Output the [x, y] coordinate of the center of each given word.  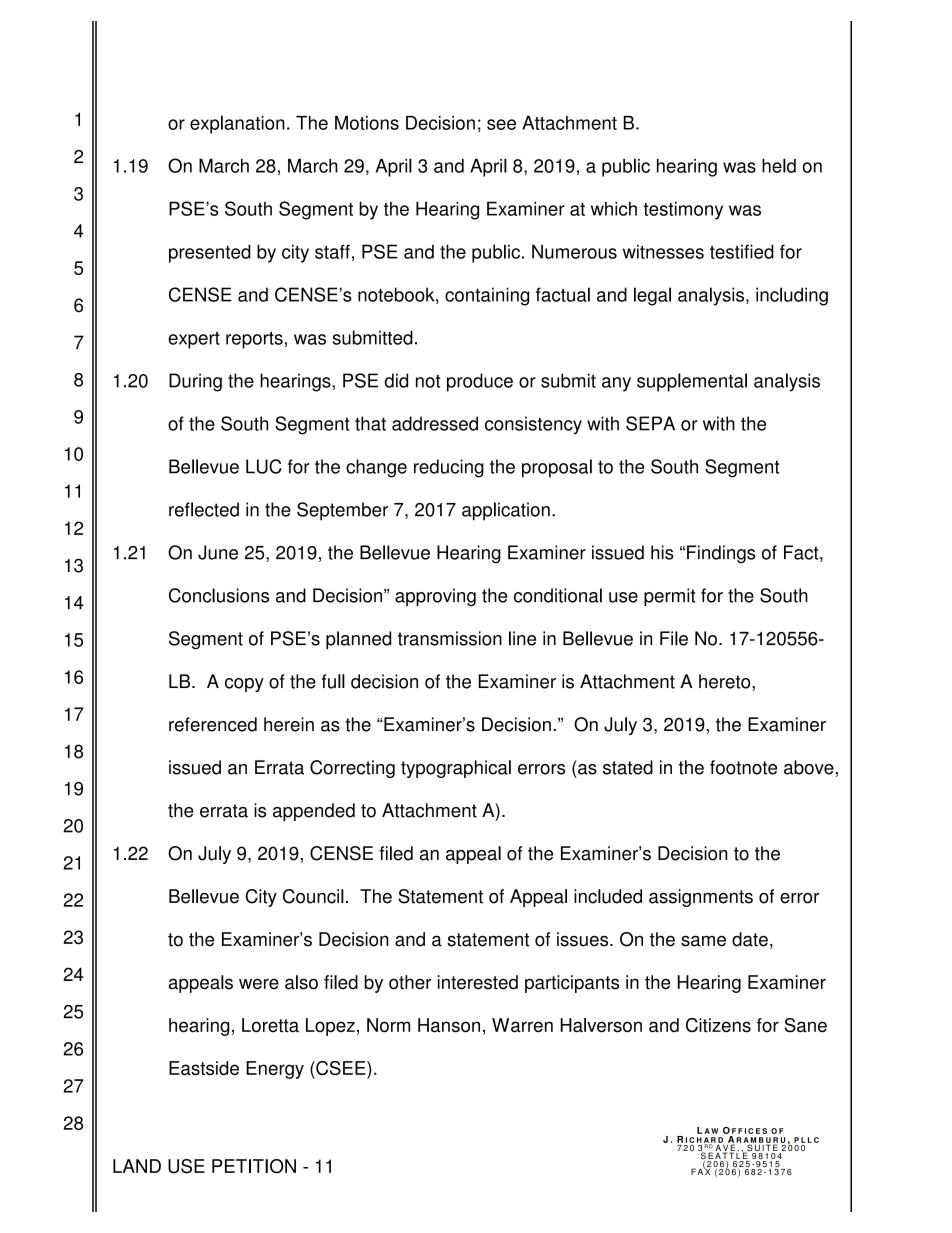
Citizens [718, 1025]
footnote [743, 767]
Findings [721, 554]
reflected [204, 509]
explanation [237, 124]
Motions [367, 123]
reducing [449, 468]
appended [314, 812]
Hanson [449, 1025]
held [779, 165]
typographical [456, 769]
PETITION [254, 1166]
